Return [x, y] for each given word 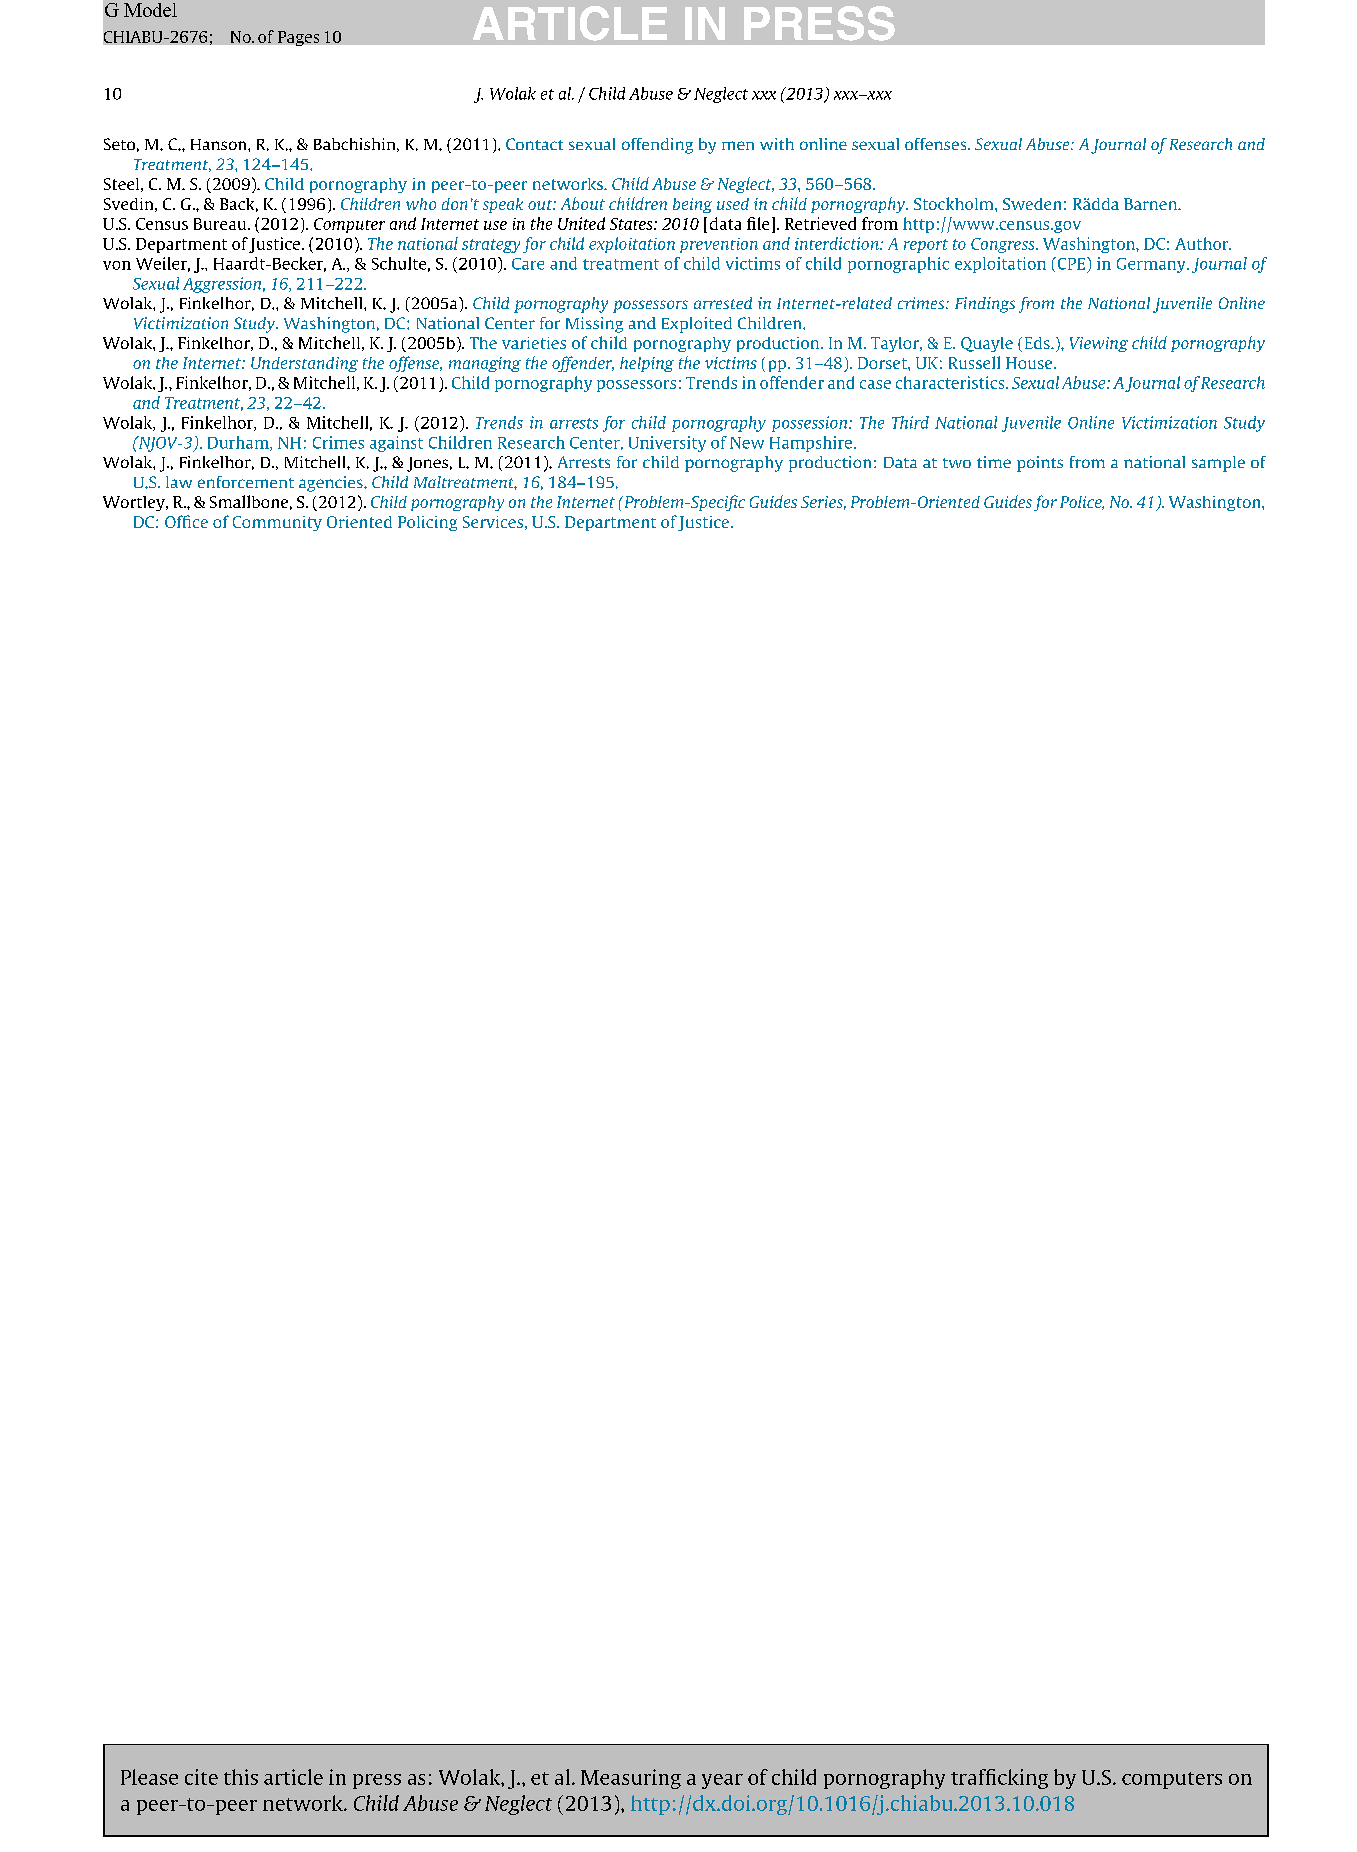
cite [201, 1777]
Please [149, 1777]
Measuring [631, 1779]
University [667, 444]
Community [277, 523]
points [1040, 464]
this [241, 1777]
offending [657, 146]
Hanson [220, 144]
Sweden [1032, 204]
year [722, 1781]
